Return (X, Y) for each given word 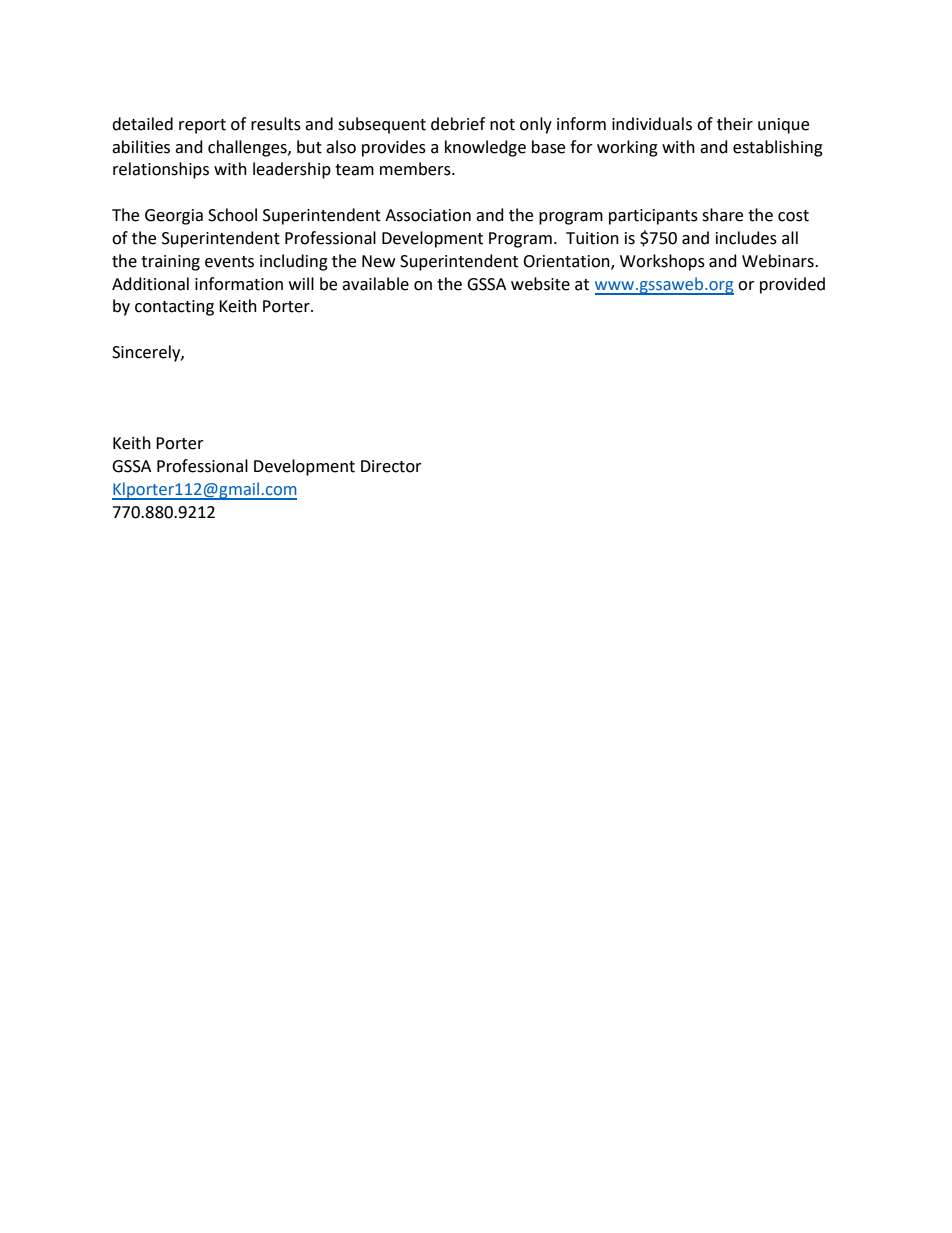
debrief (458, 124)
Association (428, 215)
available (375, 284)
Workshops (662, 262)
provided (792, 285)
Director (391, 466)
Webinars (779, 261)
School (232, 215)
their (735, 124)
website (540, 284)
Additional (150, 284)
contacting (174, 308)
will (301, 283)
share (722, 215)
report (202, 126)
